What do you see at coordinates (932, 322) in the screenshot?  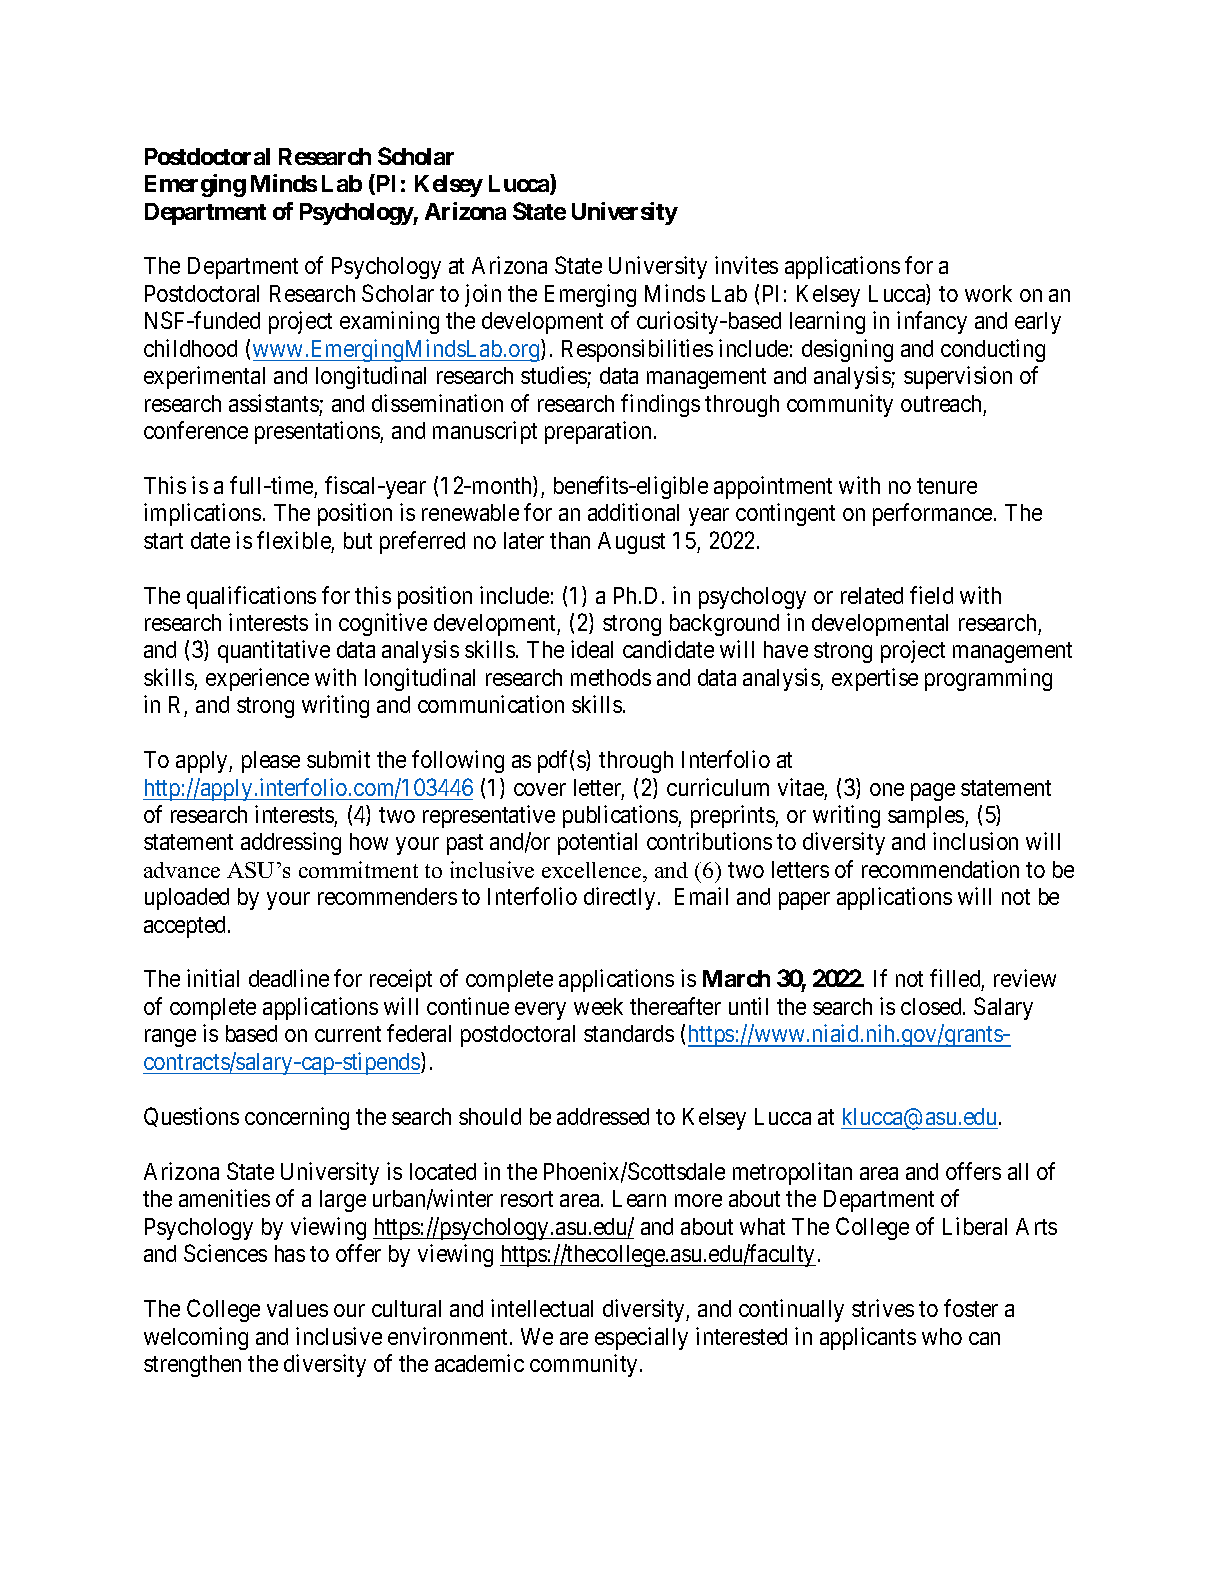 I see `infancy` at bounding box center [932, 322].
